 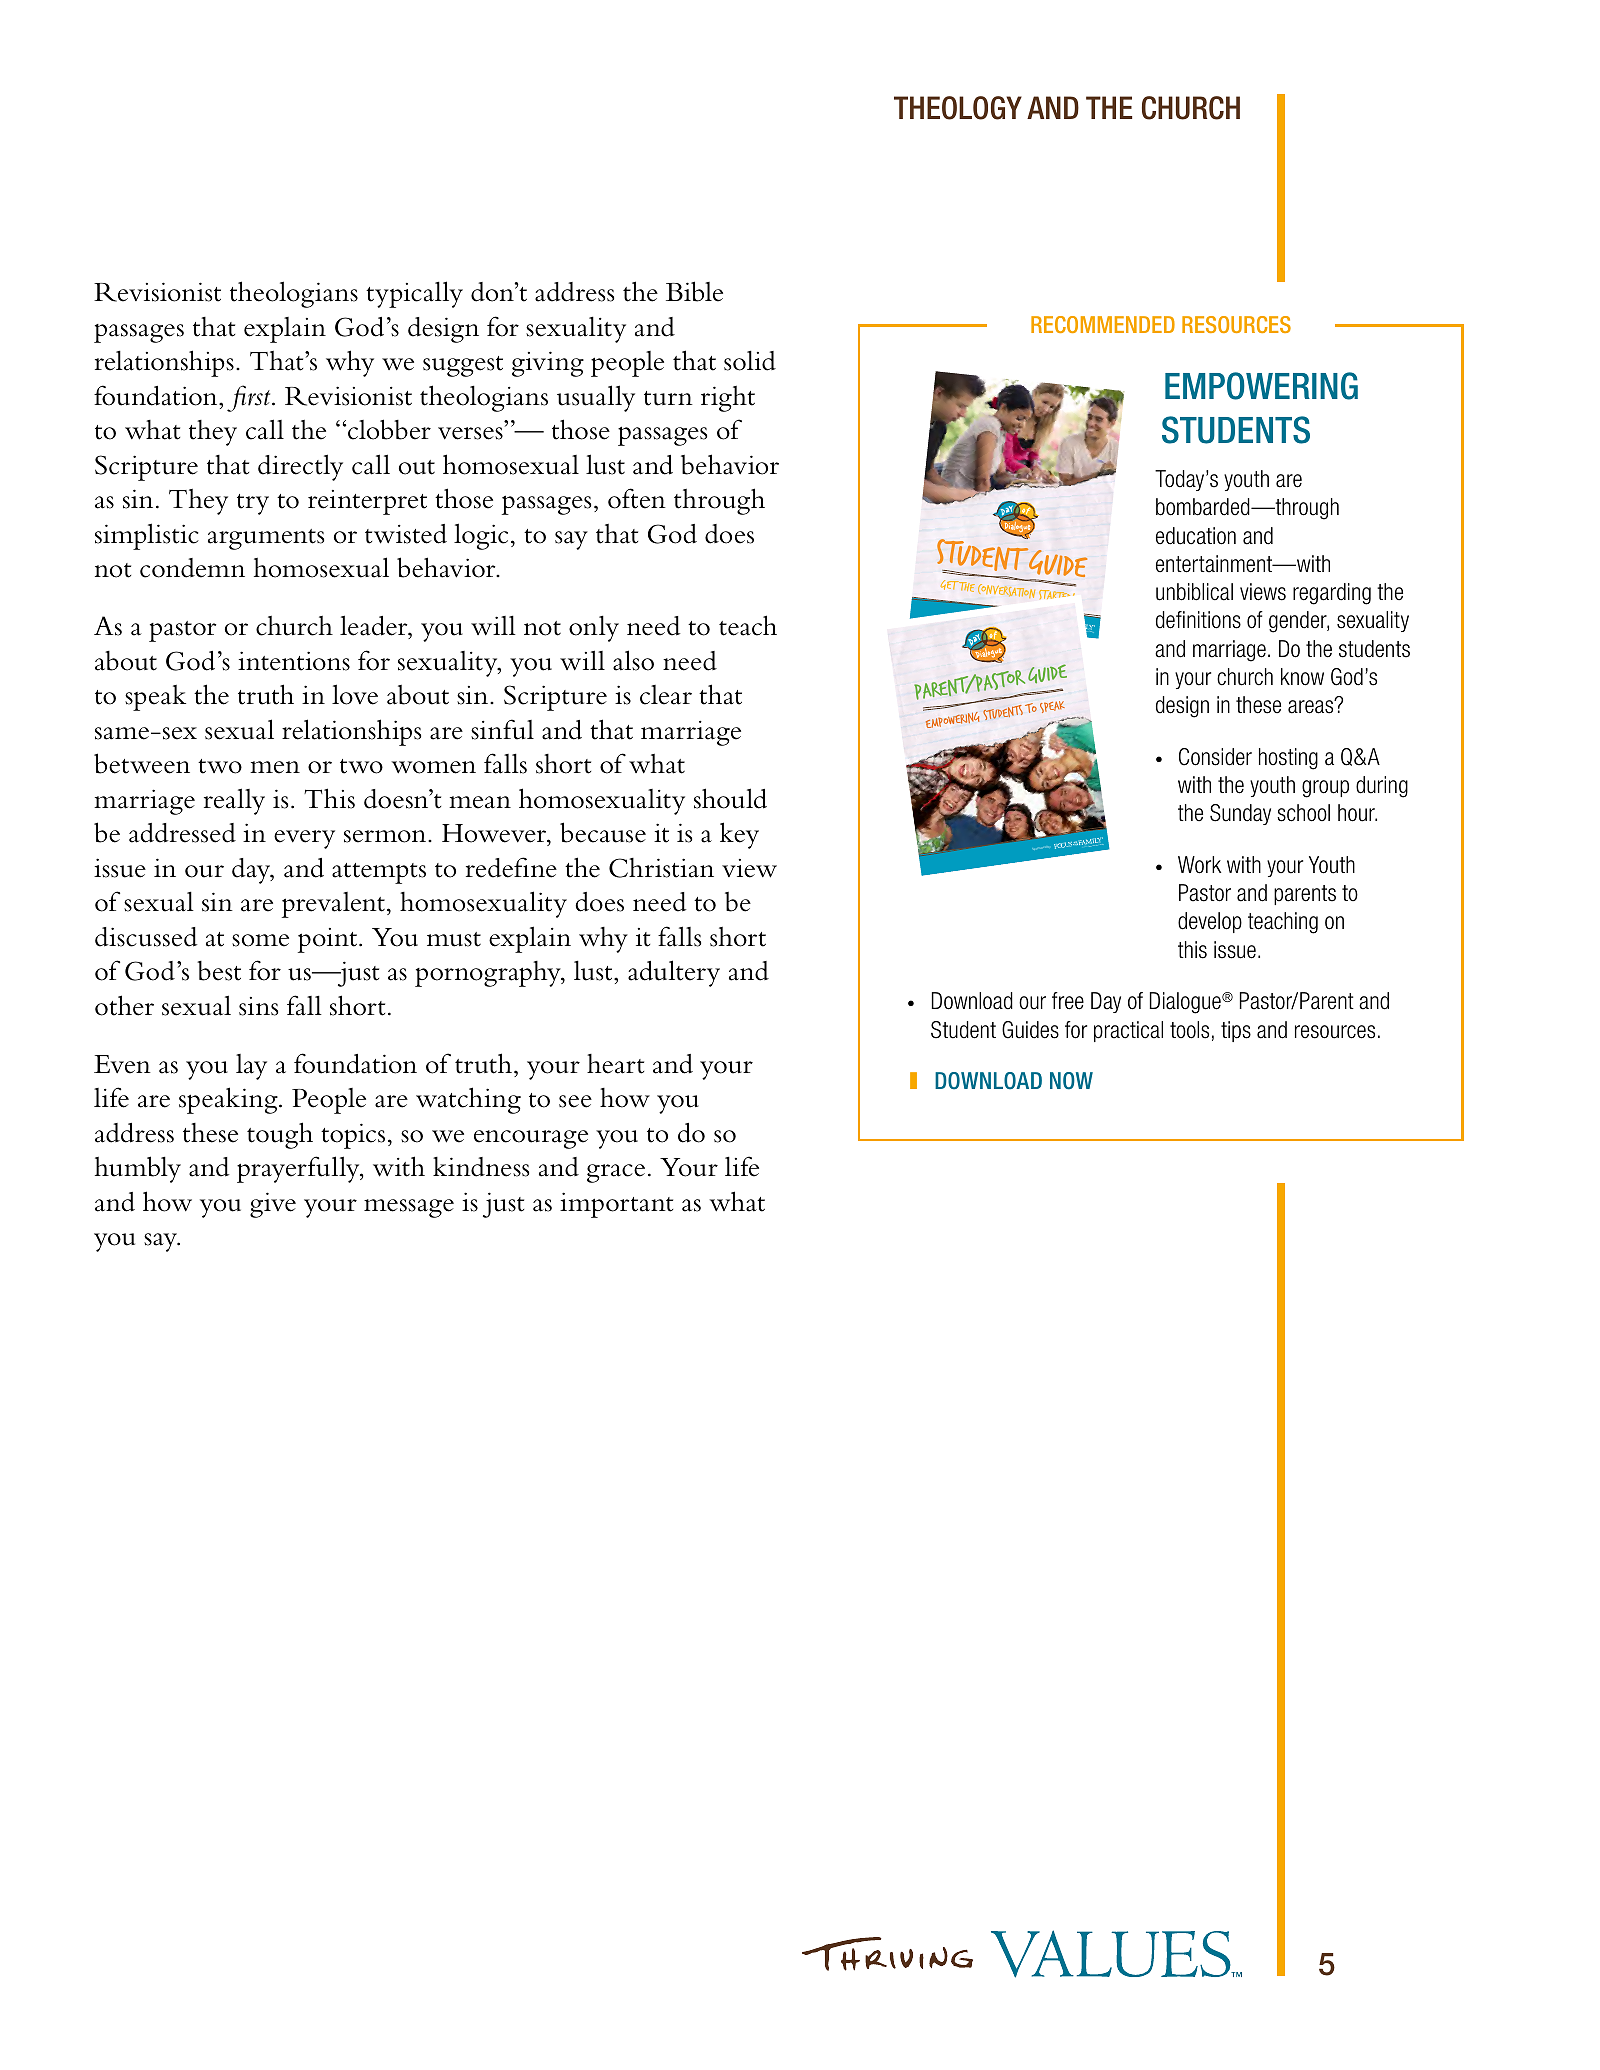 What do you see at coordinates (234, 801) in the image?
I see `really` at bounding box center [234, 801].
